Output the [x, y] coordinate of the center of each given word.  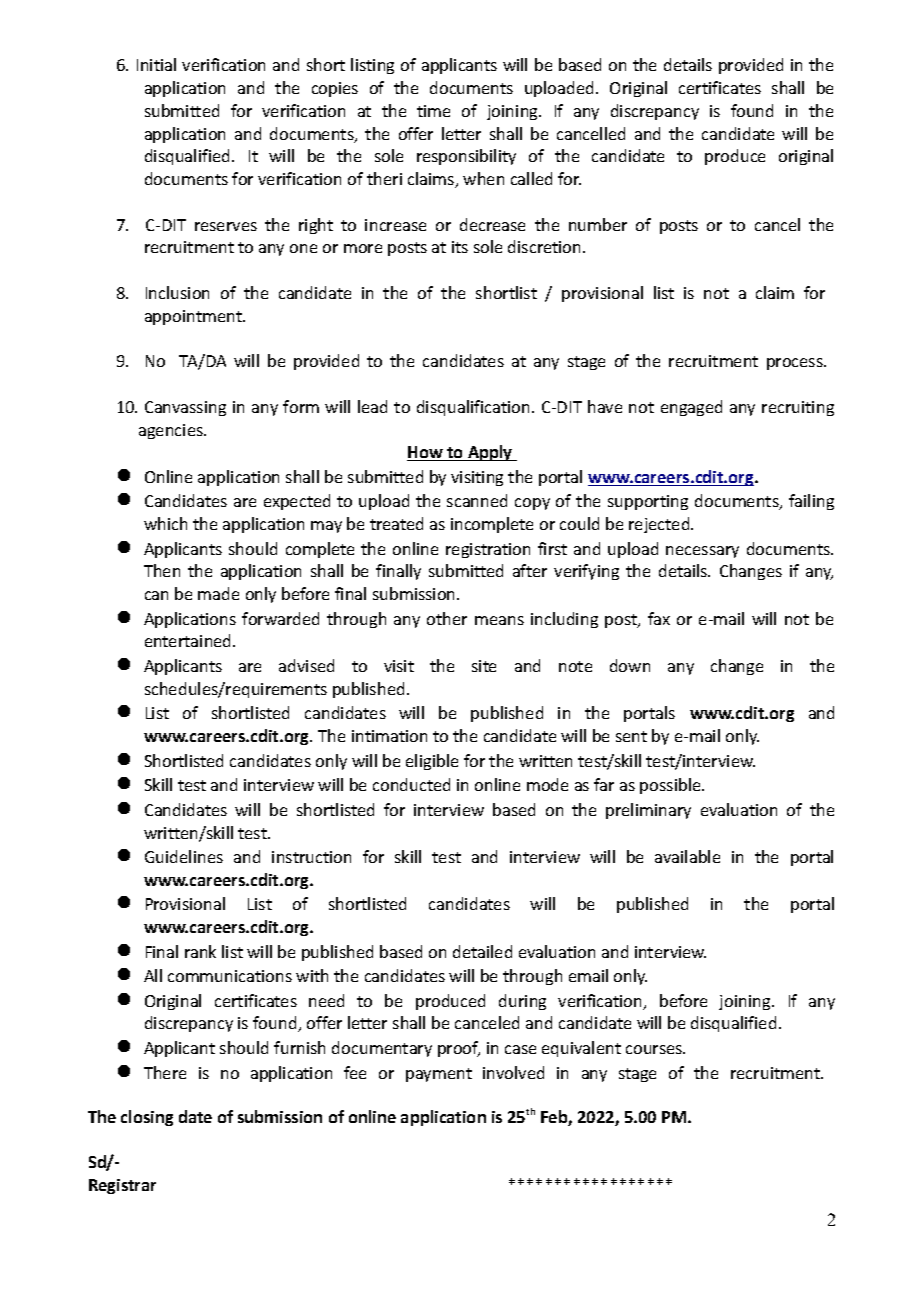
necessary [702, 552]
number [598, 224]
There [165, 1072]
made [218, 593]
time [433, 111]
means [499, 620]
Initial [156, 64]
